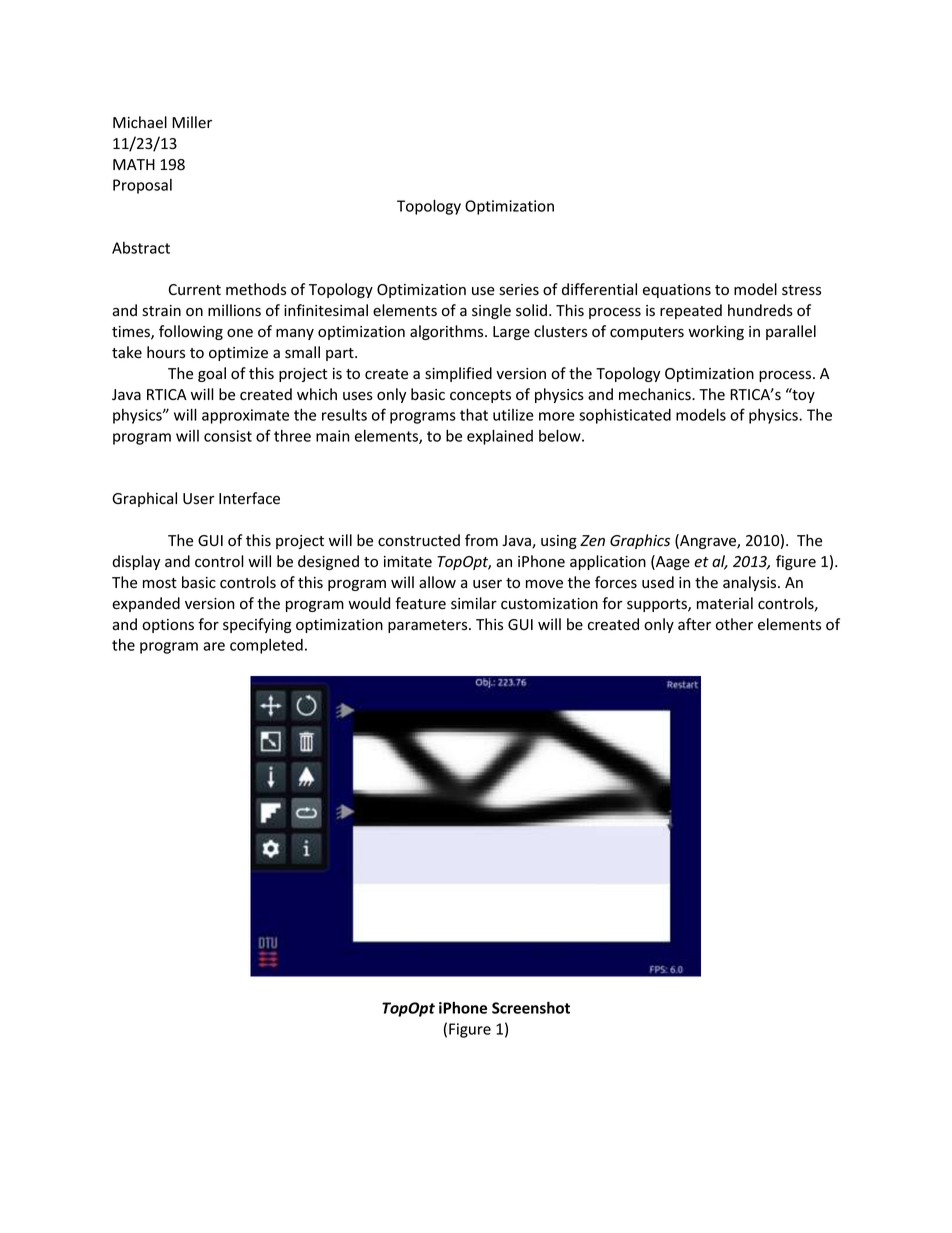 Image resolution: width=952 pixels, height=1233 pixels. I want to click on consist, so click(228, 436).
